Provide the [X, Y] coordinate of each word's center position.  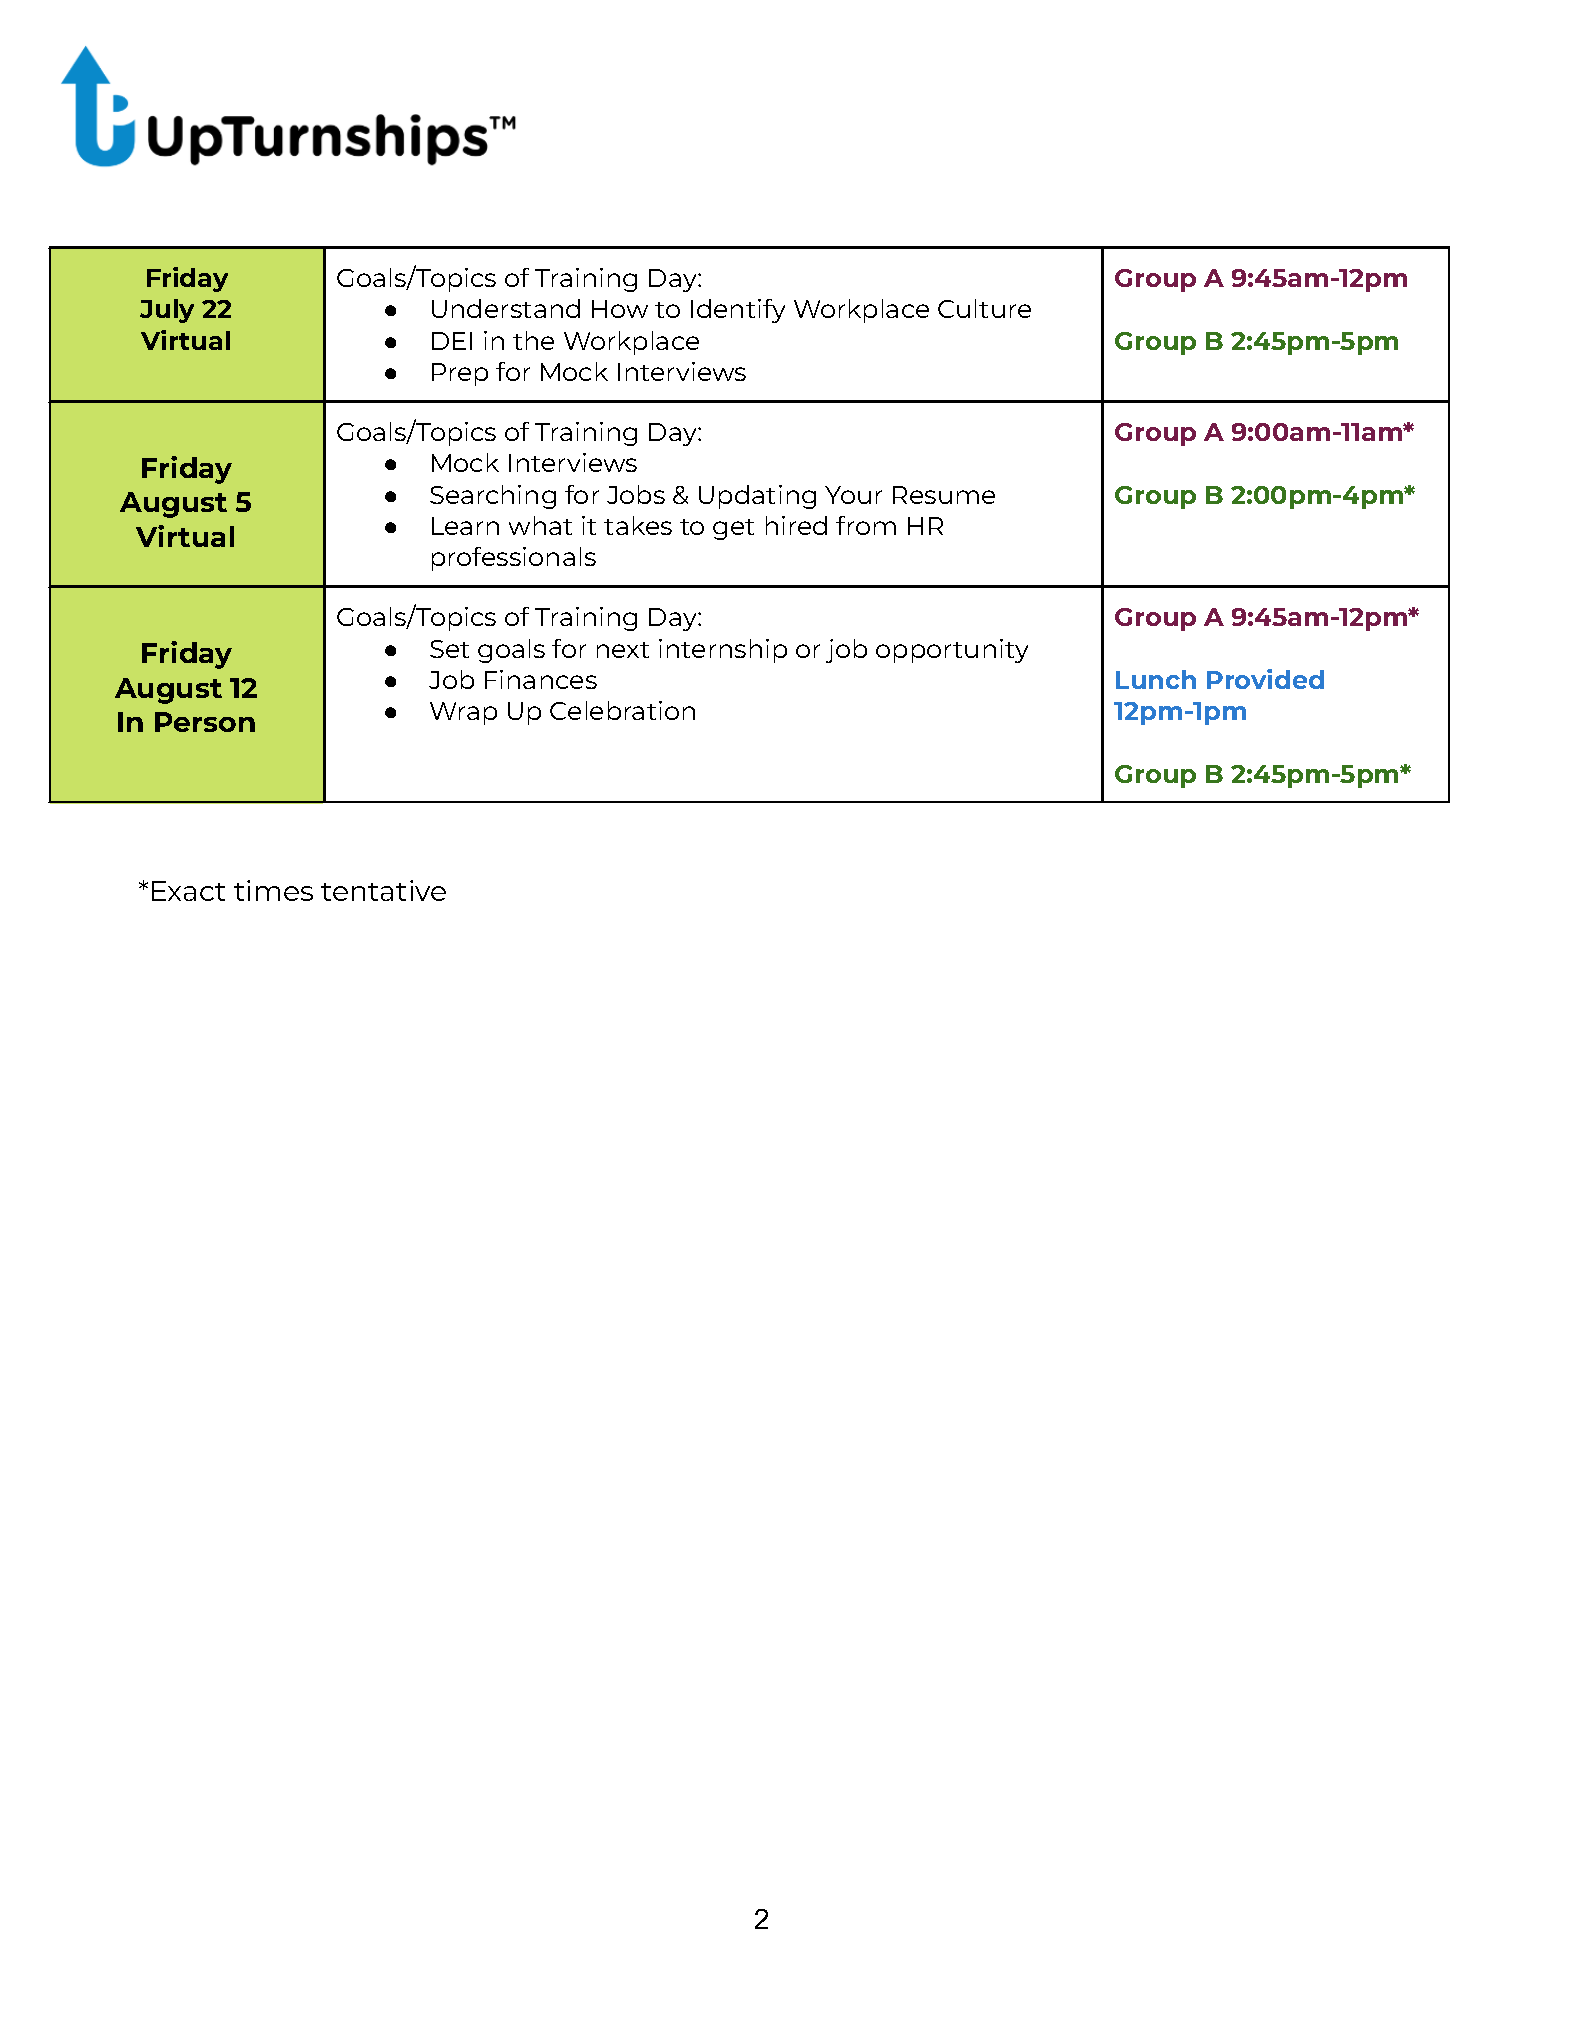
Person [205, 722]
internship [723, 651]
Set [449, 649]
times [273, 890]
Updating [757, 497]
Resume [944, 495]
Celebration [622, 710]
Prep [460, 374]
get [733, 529]
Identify [738, 311]
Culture [984, 308]
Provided [1265, 679]
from [866, 525]
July [167, 311]
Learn [465, 526]
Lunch [1156, 679]
